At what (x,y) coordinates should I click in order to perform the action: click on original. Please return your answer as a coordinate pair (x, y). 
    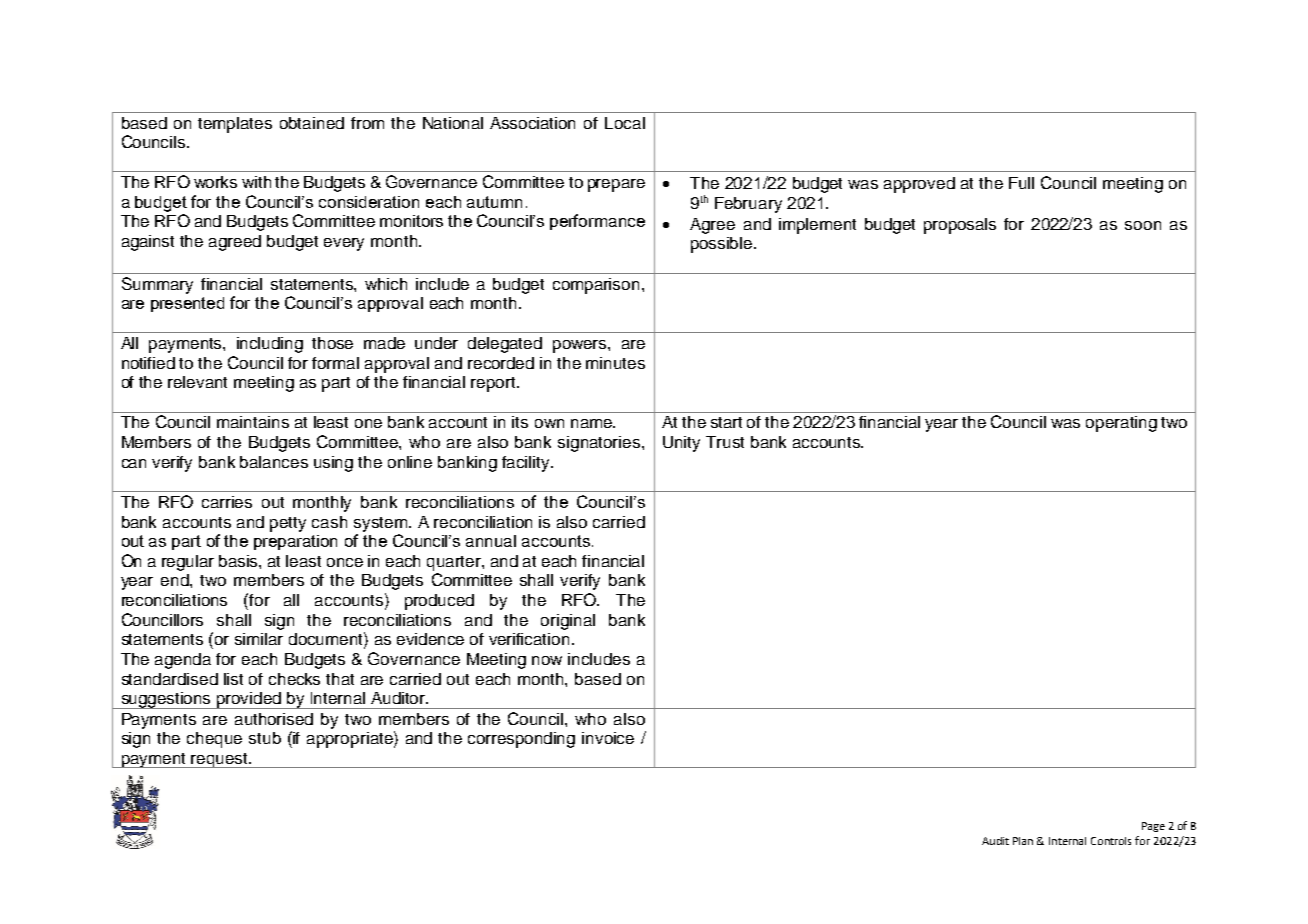
    Looking at the image, I should click on (568, 622).
